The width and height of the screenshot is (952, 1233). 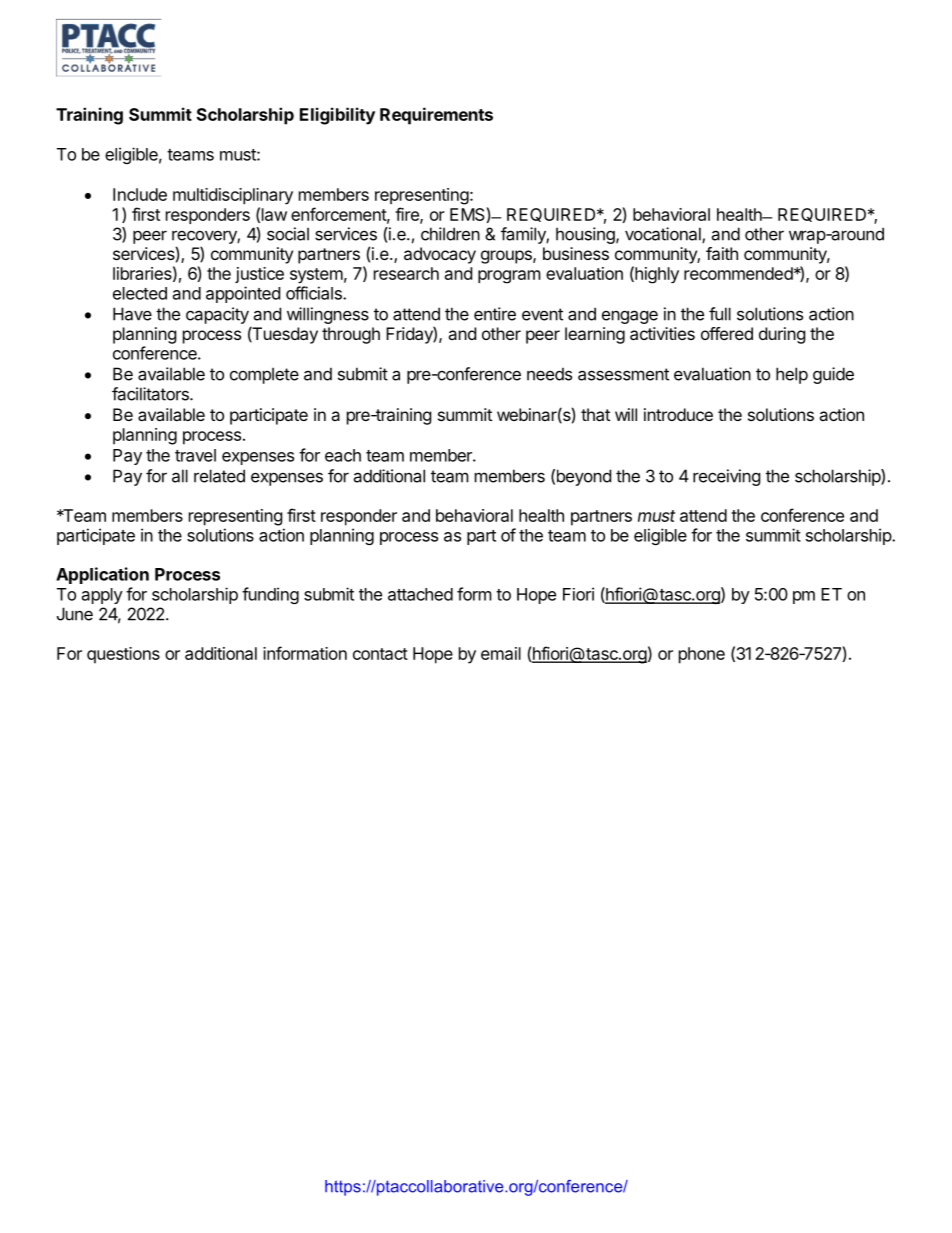 What do you see at coordinates (436, 116) in the screenshot?
I see `Requirements` at bounding box center [436, 116].
